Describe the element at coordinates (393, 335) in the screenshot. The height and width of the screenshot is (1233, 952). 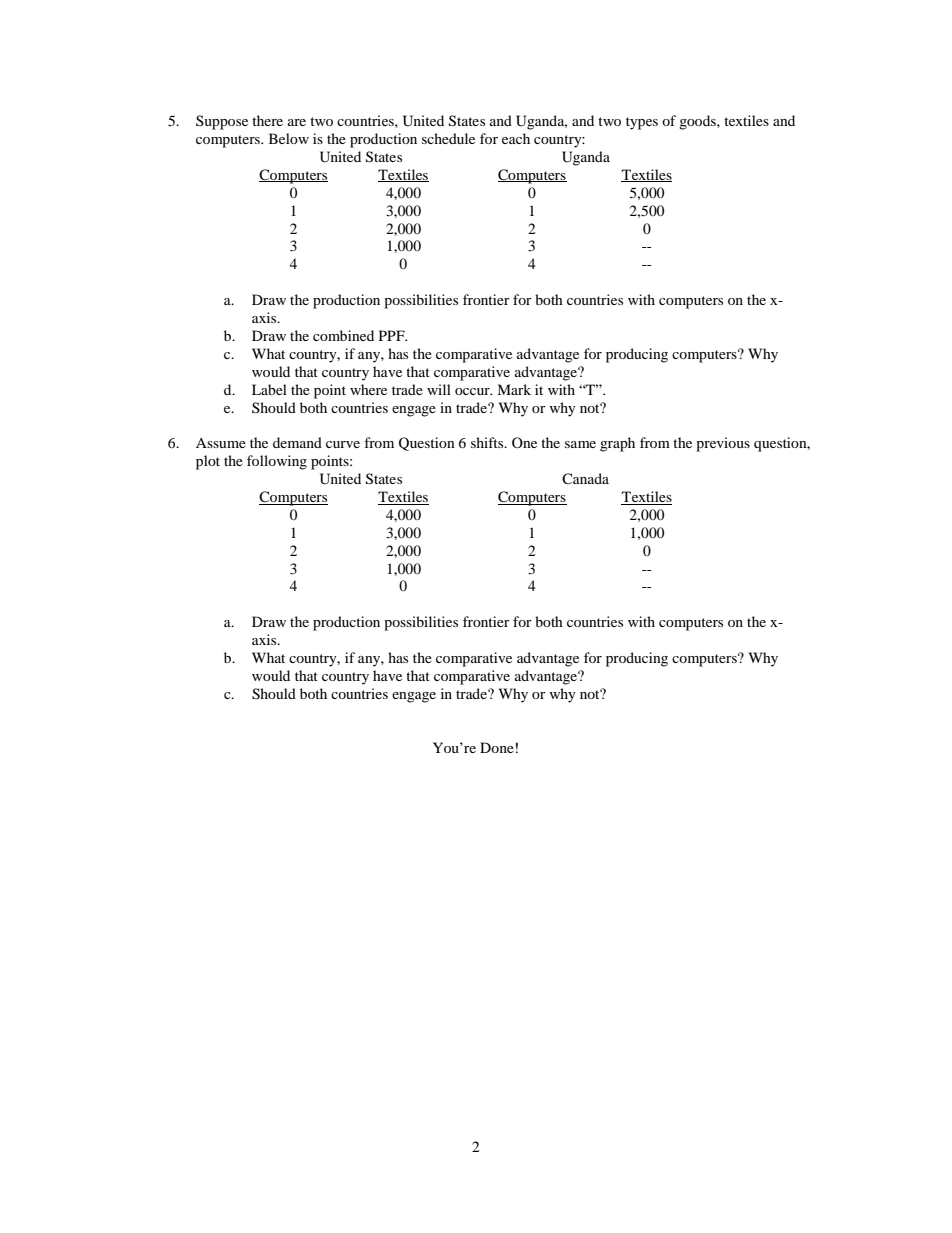
I see `PPF` at that location.
